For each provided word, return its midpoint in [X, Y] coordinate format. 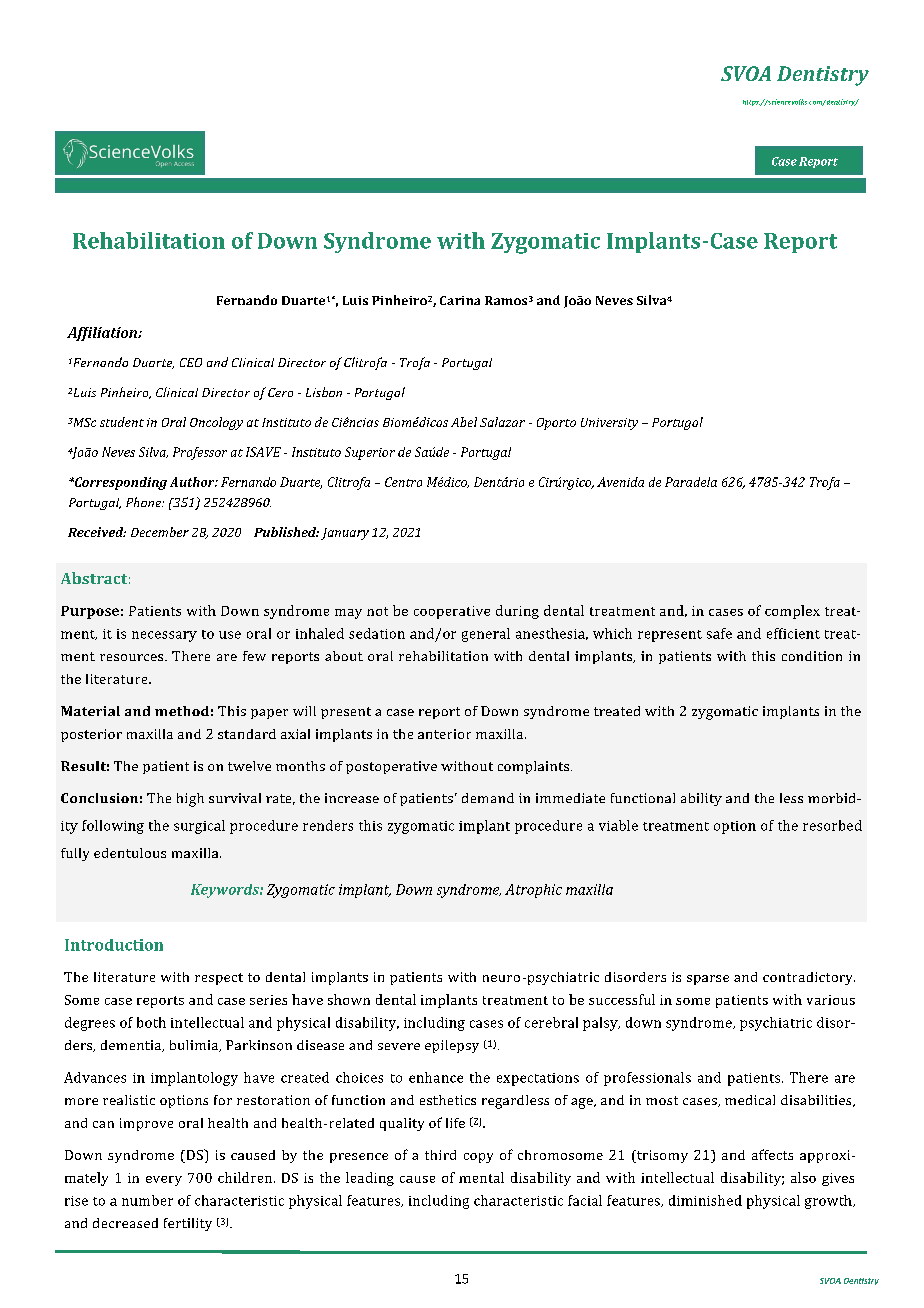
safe [719, 633]
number [147, 1200]
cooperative [452, 612]
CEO [191, 362]
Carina [460, 300]
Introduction [114, 945]
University [609, 424]
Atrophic [533, 891]
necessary [164, 636]
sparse [708, 980]
